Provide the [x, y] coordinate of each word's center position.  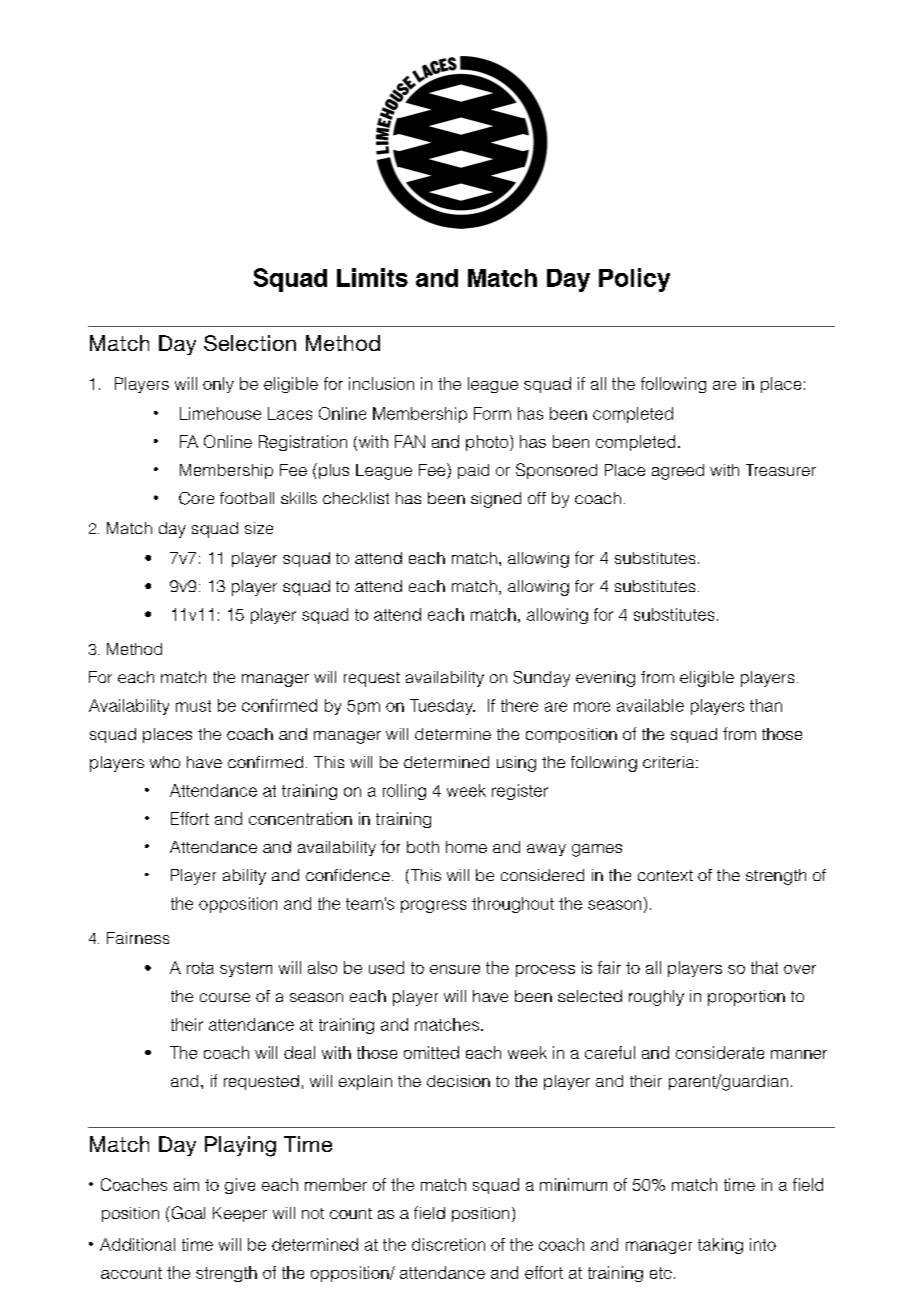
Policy [634, 280]
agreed [678, 472]
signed [496, 500]
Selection [250, 343]
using [516, 764]
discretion [448, 1244]
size [259, 528]
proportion [746, 998]
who [165, 762]
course [225, 997]
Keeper [240, 1214]
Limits [372, 277]
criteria [670, 762]
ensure [455, 969]
